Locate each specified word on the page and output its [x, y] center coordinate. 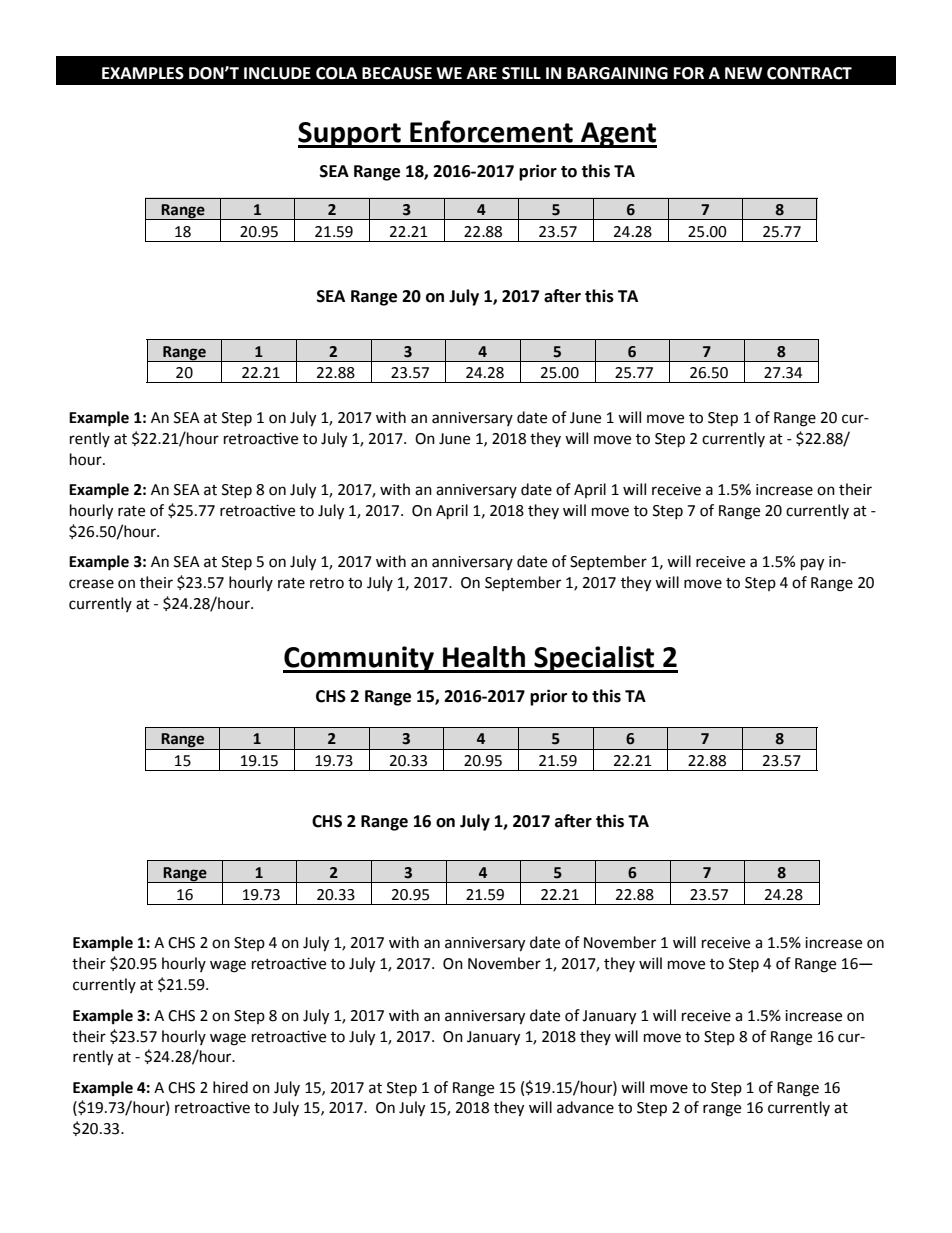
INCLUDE [277, 73]
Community [359, 659]
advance [585, 1107]
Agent [618, 135]
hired [230, 1087]
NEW [743, 73]
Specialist [594, 659]
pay [812, 564]
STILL [521, 73]
